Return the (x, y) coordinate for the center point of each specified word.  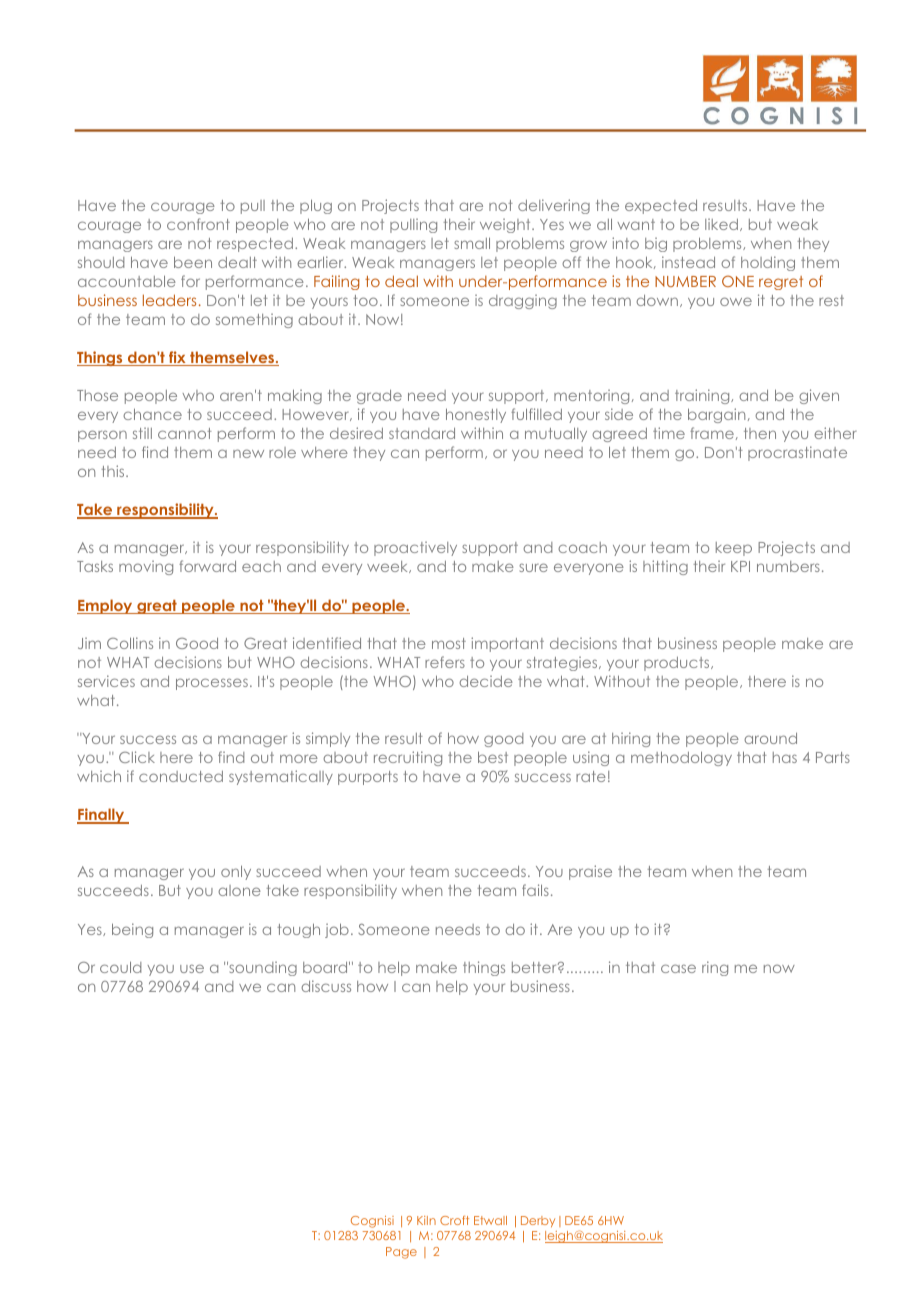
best (493, 757)
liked (721, 224)
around (770, 738)
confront (198, 224)
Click (137, 757)
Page (401, 1253)
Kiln (426, 1220)
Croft (454, 1220)
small (472, 243)
